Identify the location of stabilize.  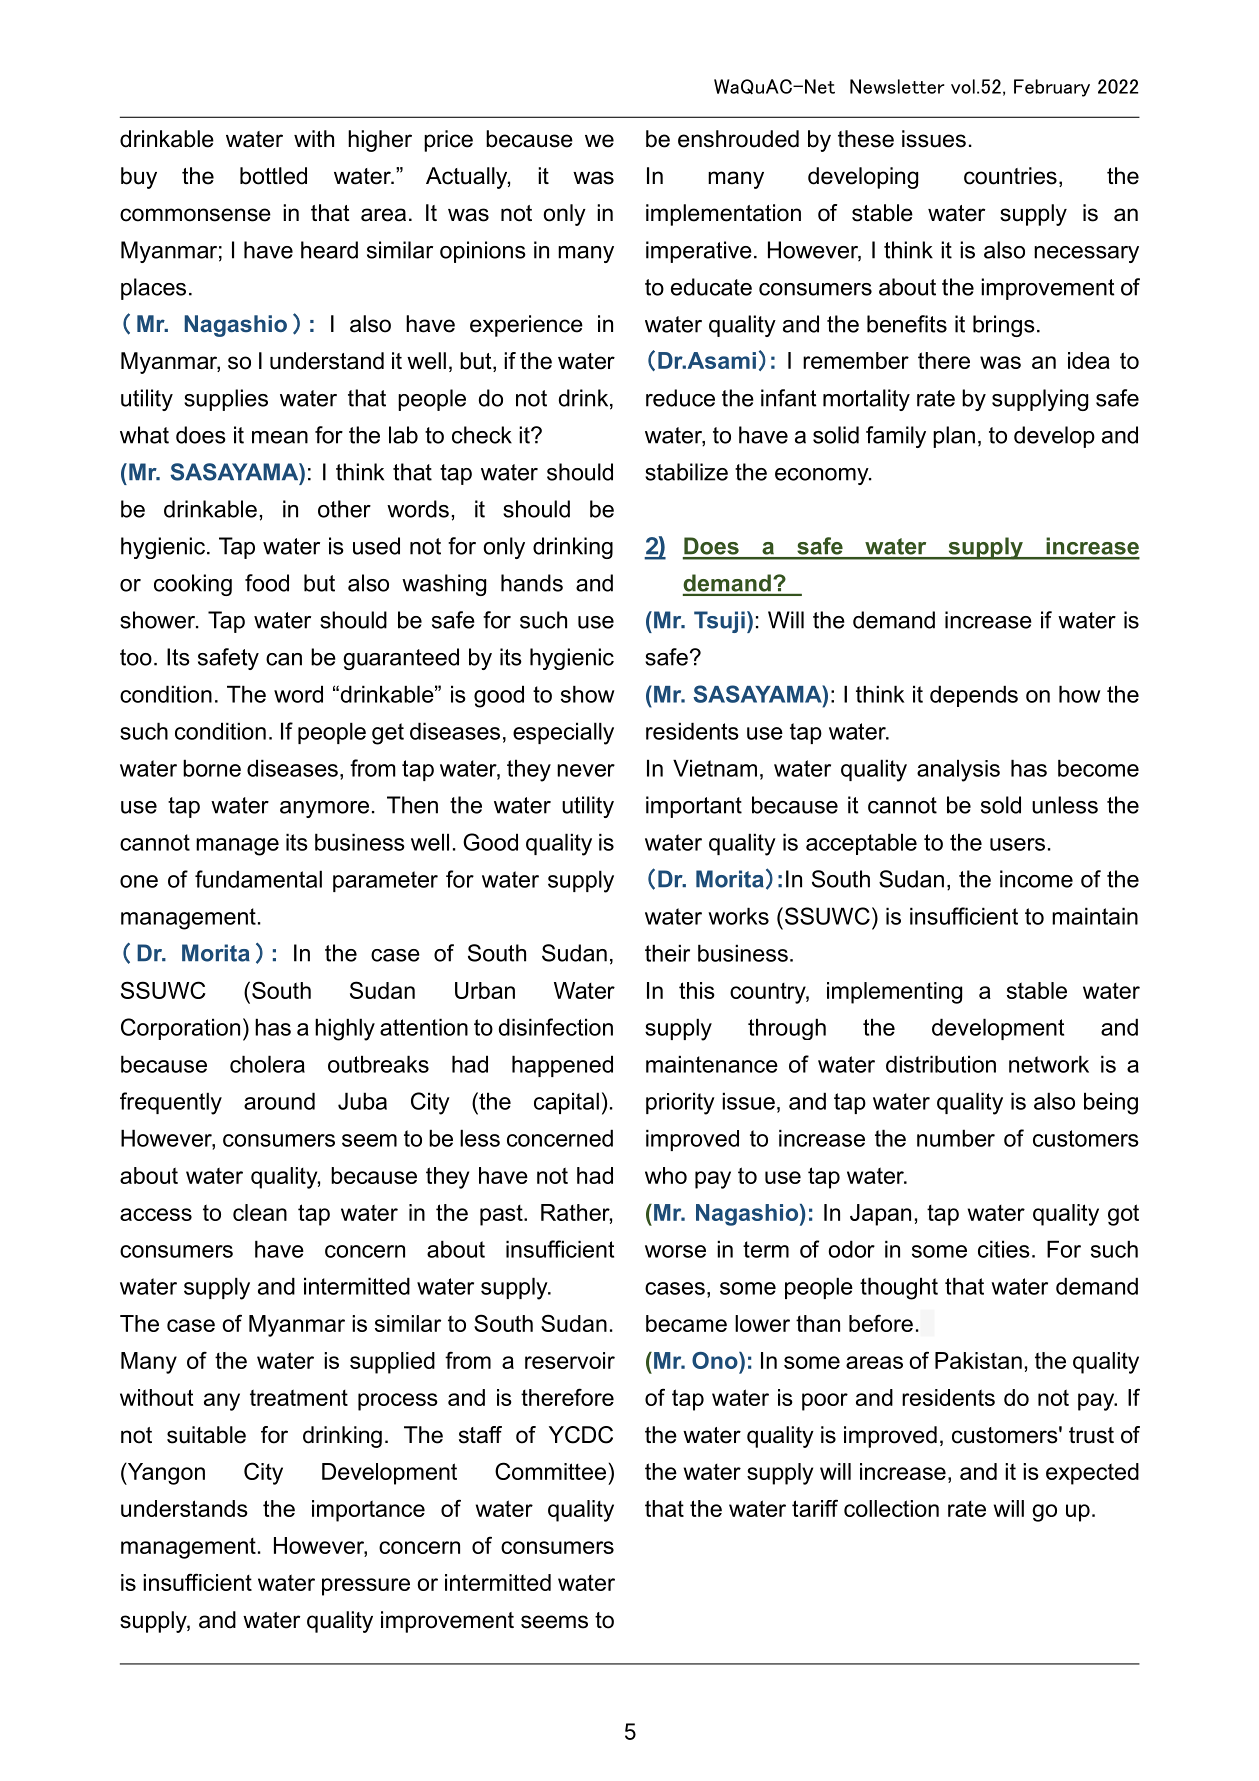
(686, 472).
